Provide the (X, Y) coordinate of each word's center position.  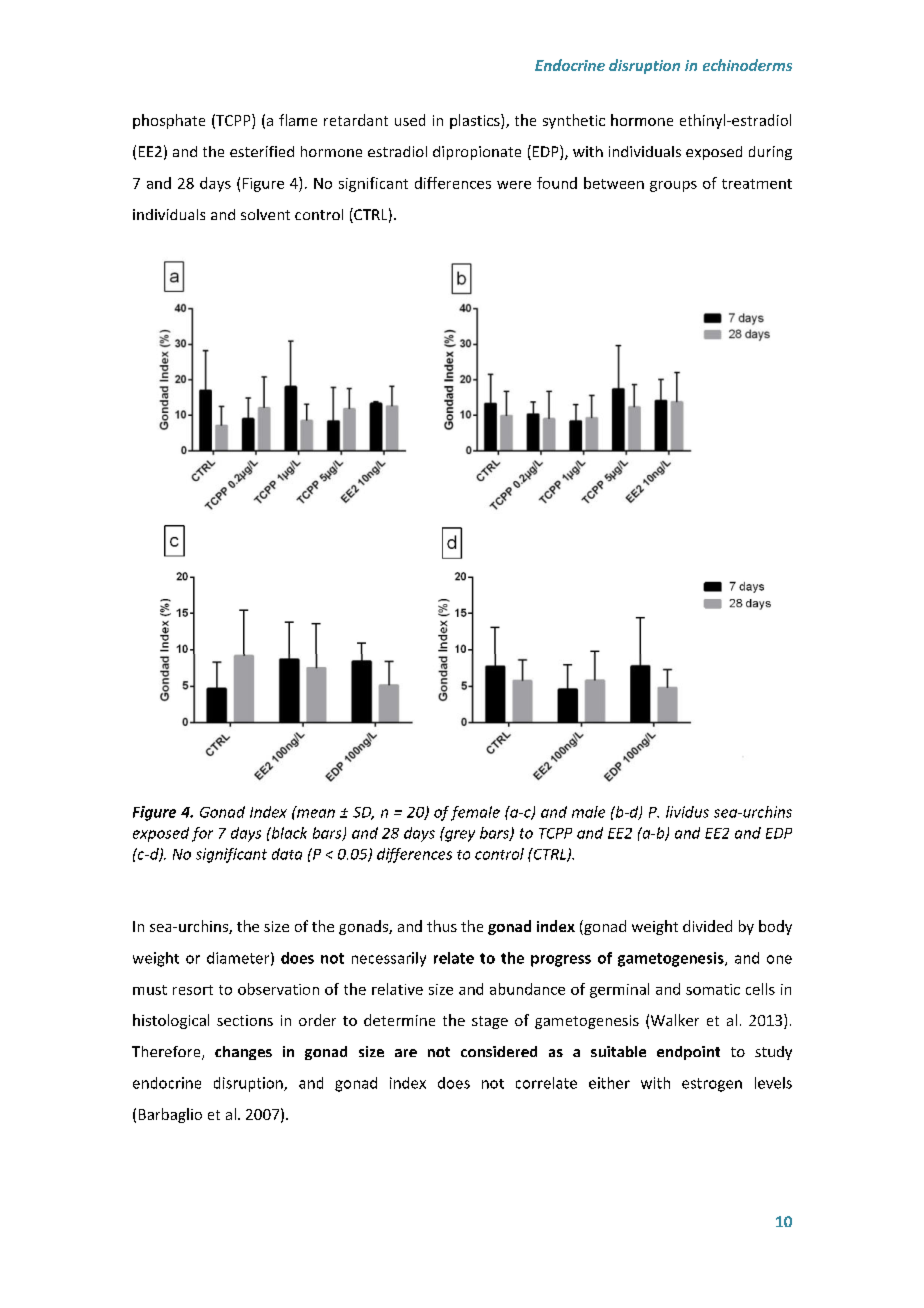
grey (459, 835)
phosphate (169, 121)
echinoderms (747, 65)
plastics (476, 121)
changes (243, 1053)
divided (707, 926)
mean (315, 812)
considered (499, 1051)
